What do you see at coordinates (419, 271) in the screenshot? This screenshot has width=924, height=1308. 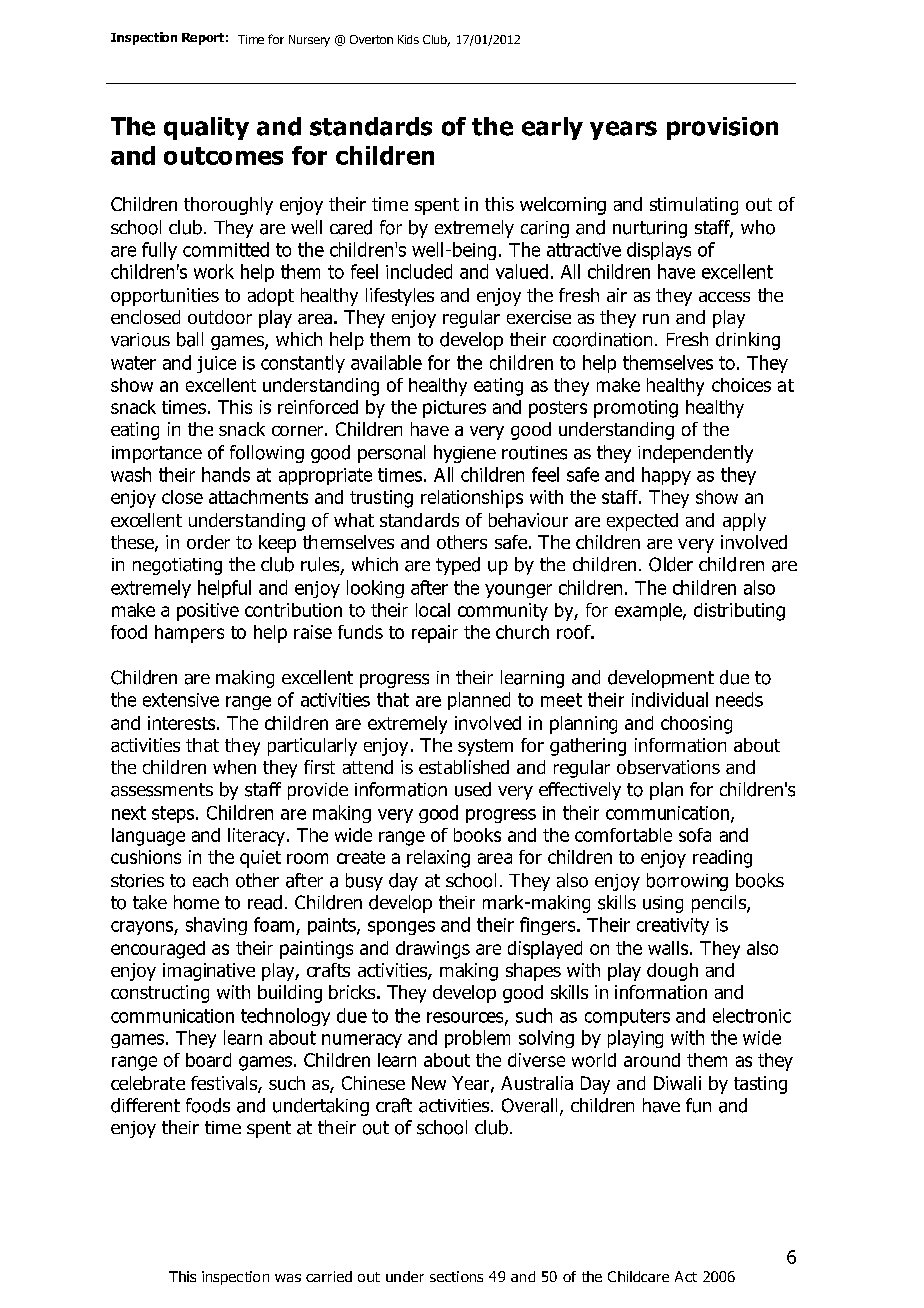 I see `included` at bounding box center [419, 271].
